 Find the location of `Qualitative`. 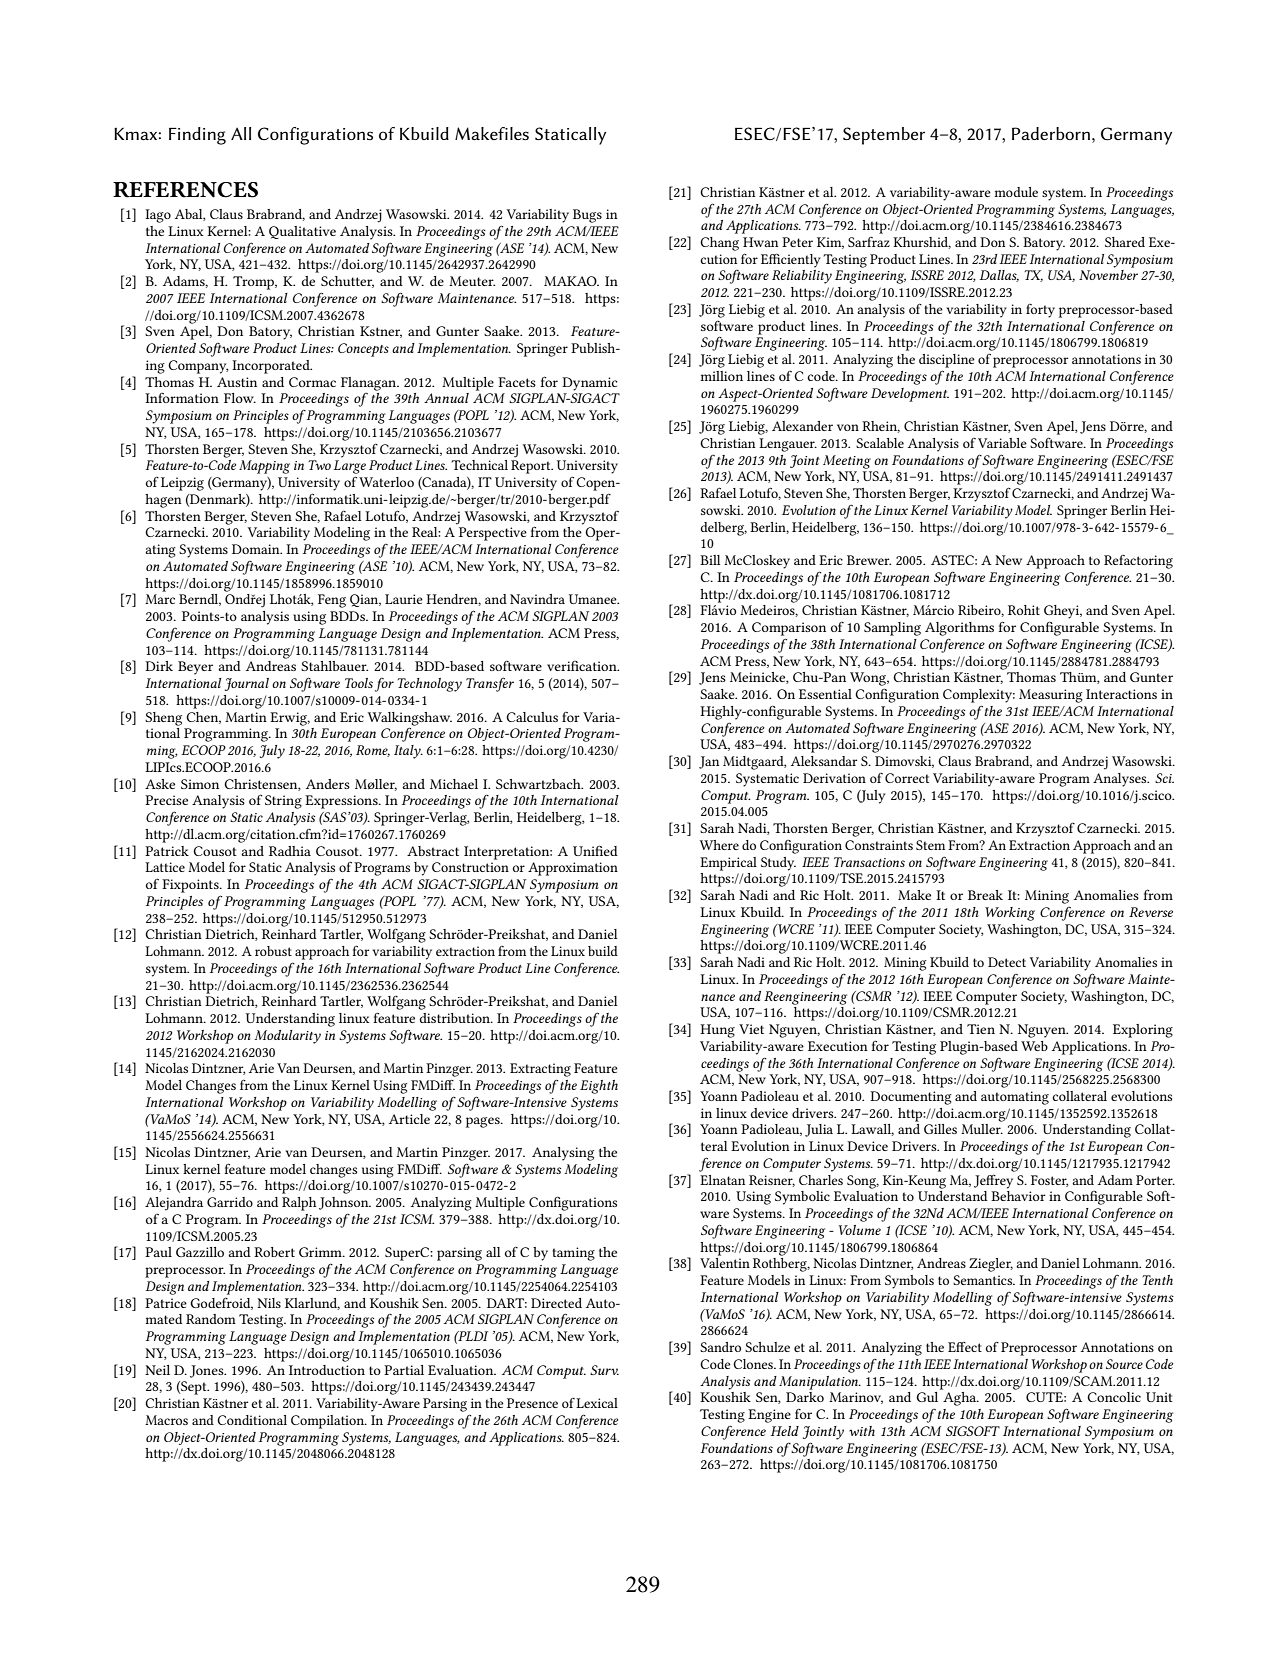

Qualitative is located at coordinates (302, 232).
